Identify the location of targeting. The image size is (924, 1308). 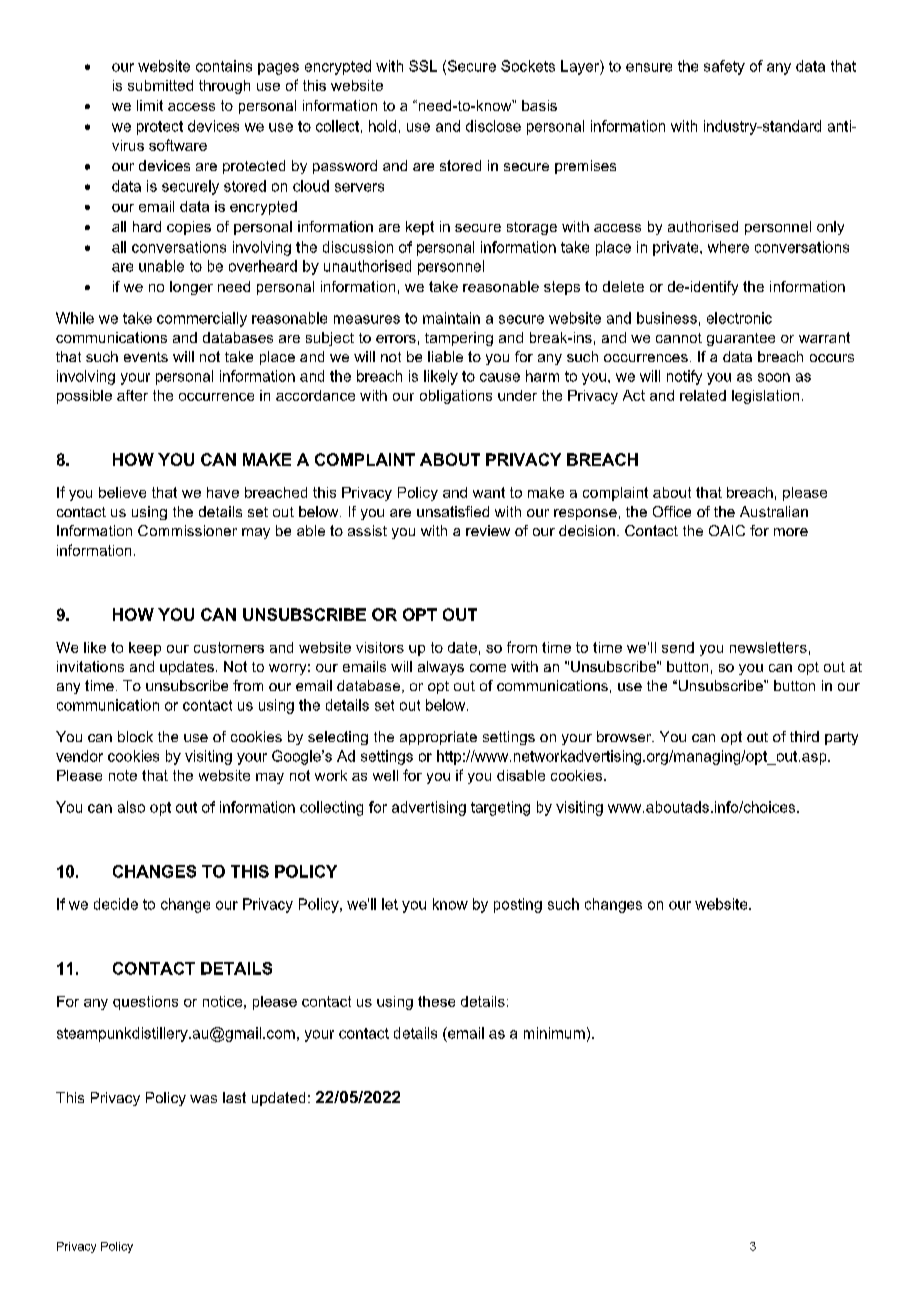
(500, 808).
